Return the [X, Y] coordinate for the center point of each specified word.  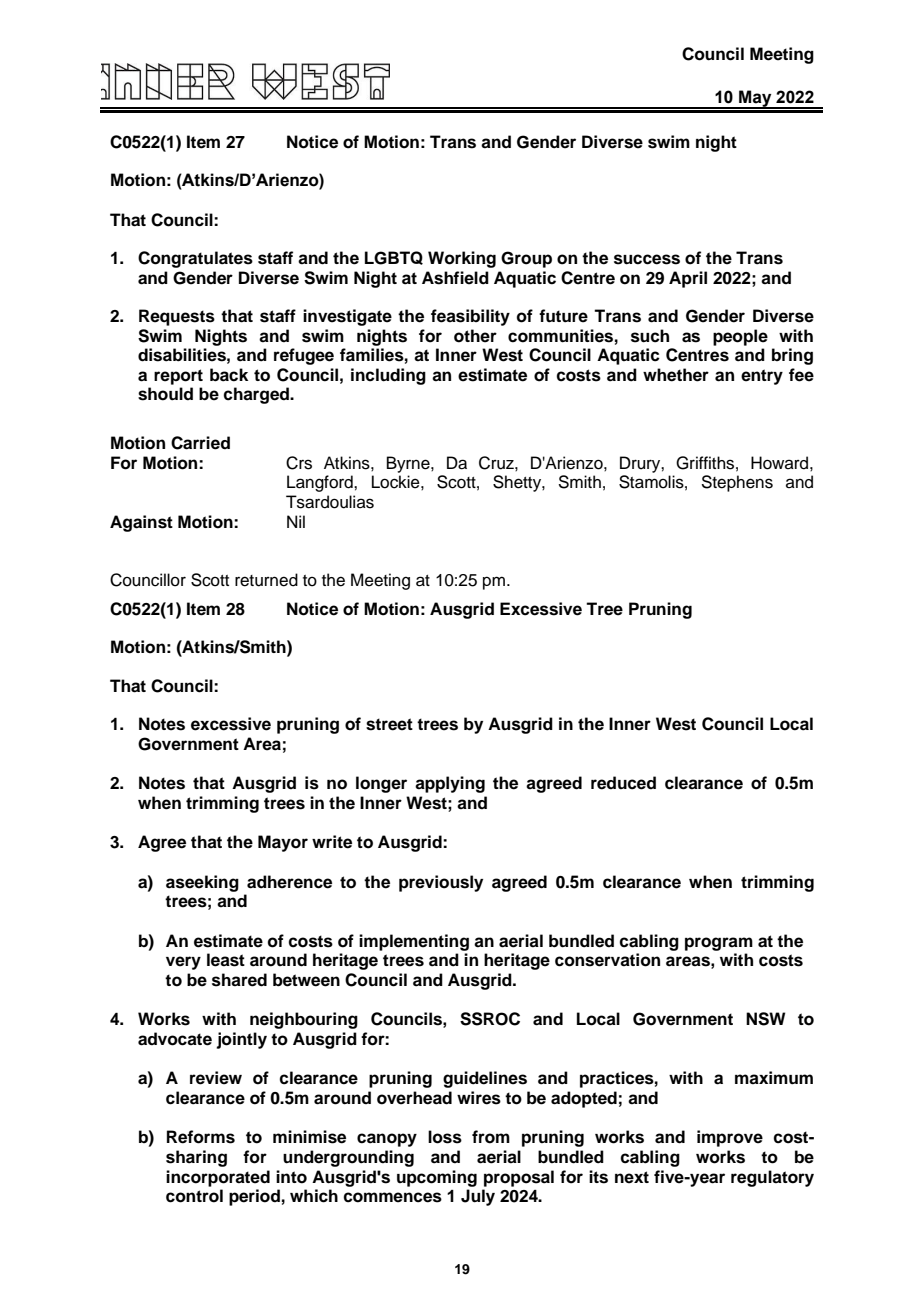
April [688, 279]
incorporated [218, 1178]
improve [730, 1138]
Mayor [283, 843]
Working [462, 259]
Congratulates [195, 259]
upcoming [437, 1178]
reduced [623, 783]
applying [450, 784]
